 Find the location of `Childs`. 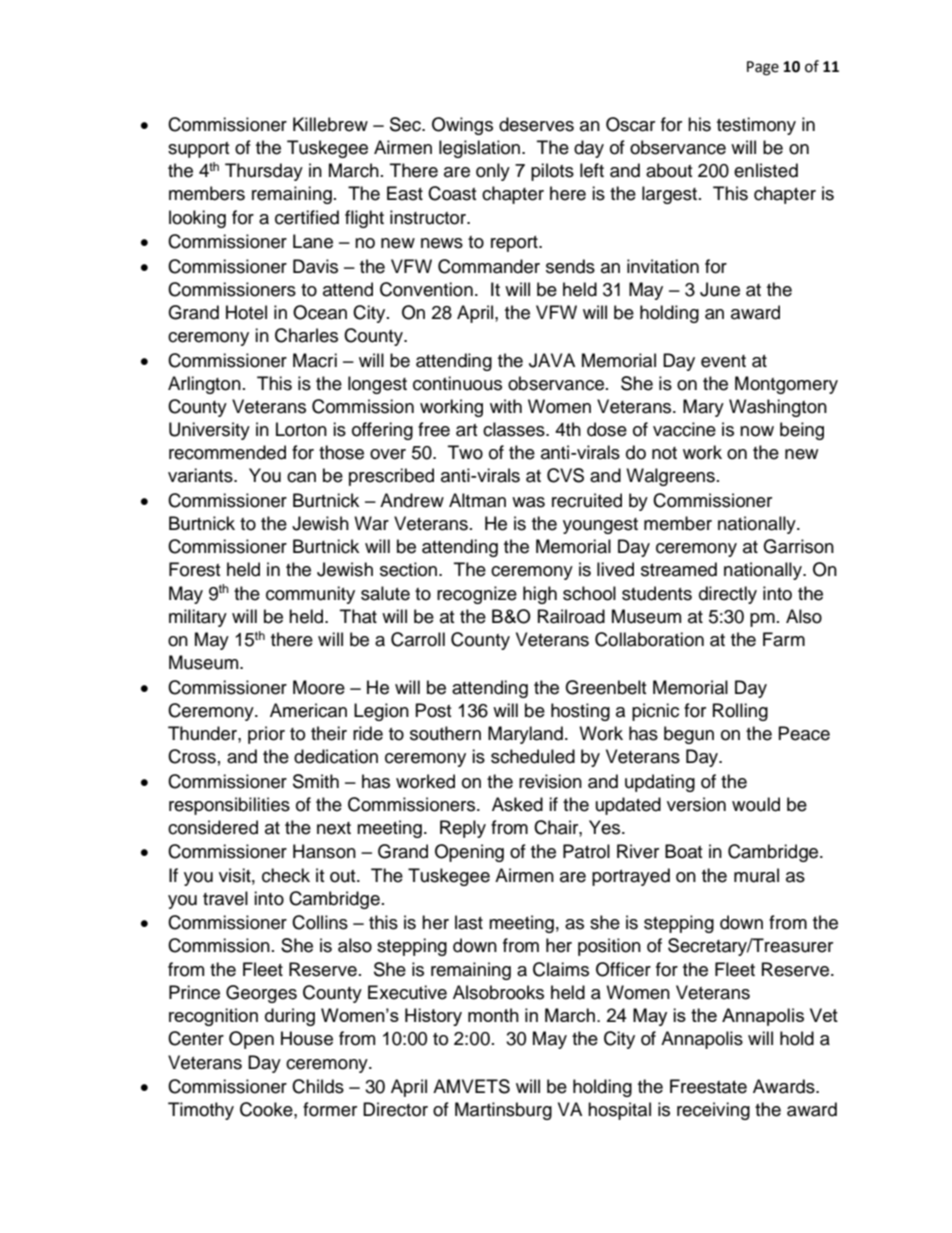

Childs is located at coordinates (318, 1086).
